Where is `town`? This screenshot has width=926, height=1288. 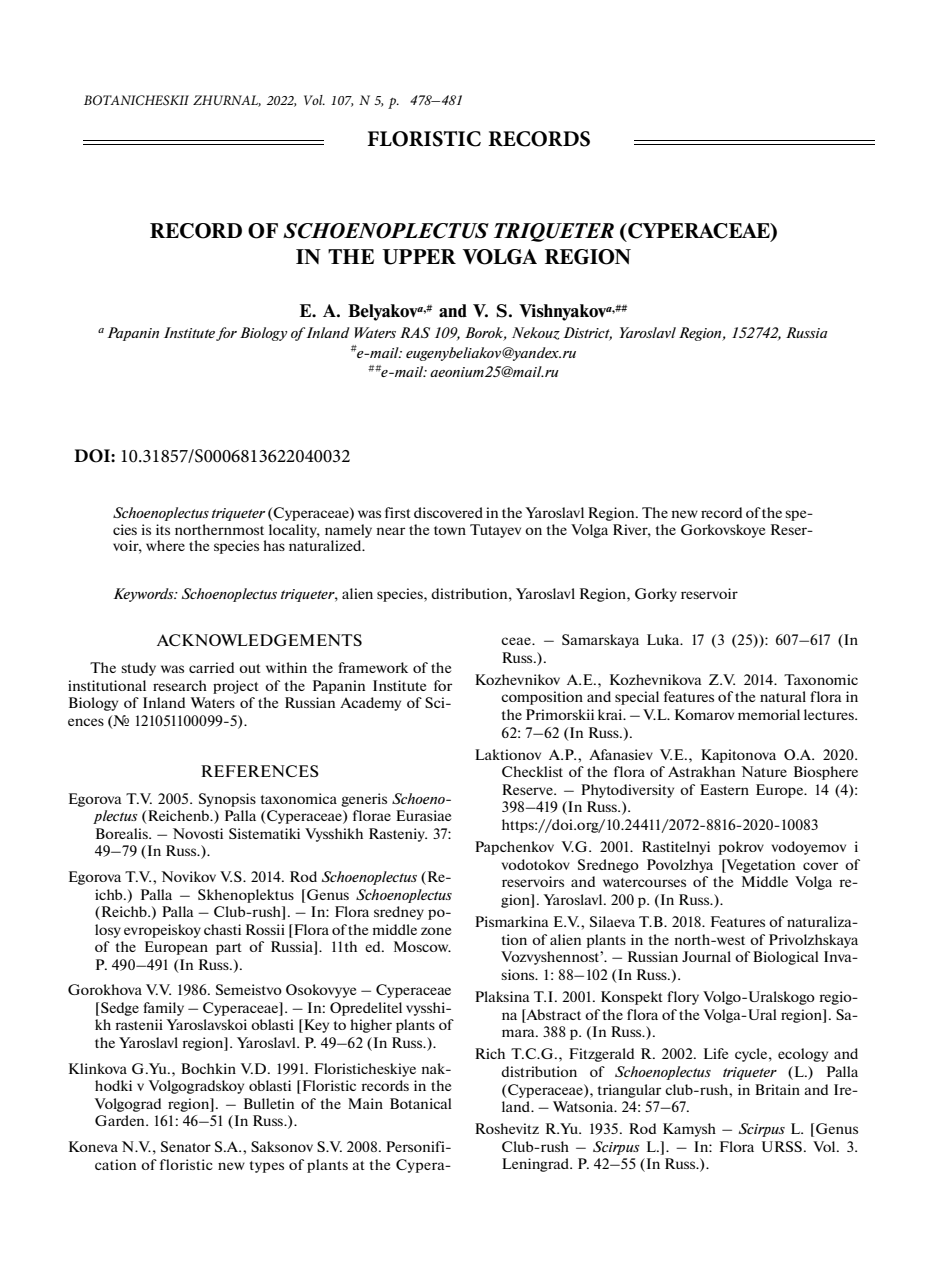
town is located at coordinates (450, 530).
